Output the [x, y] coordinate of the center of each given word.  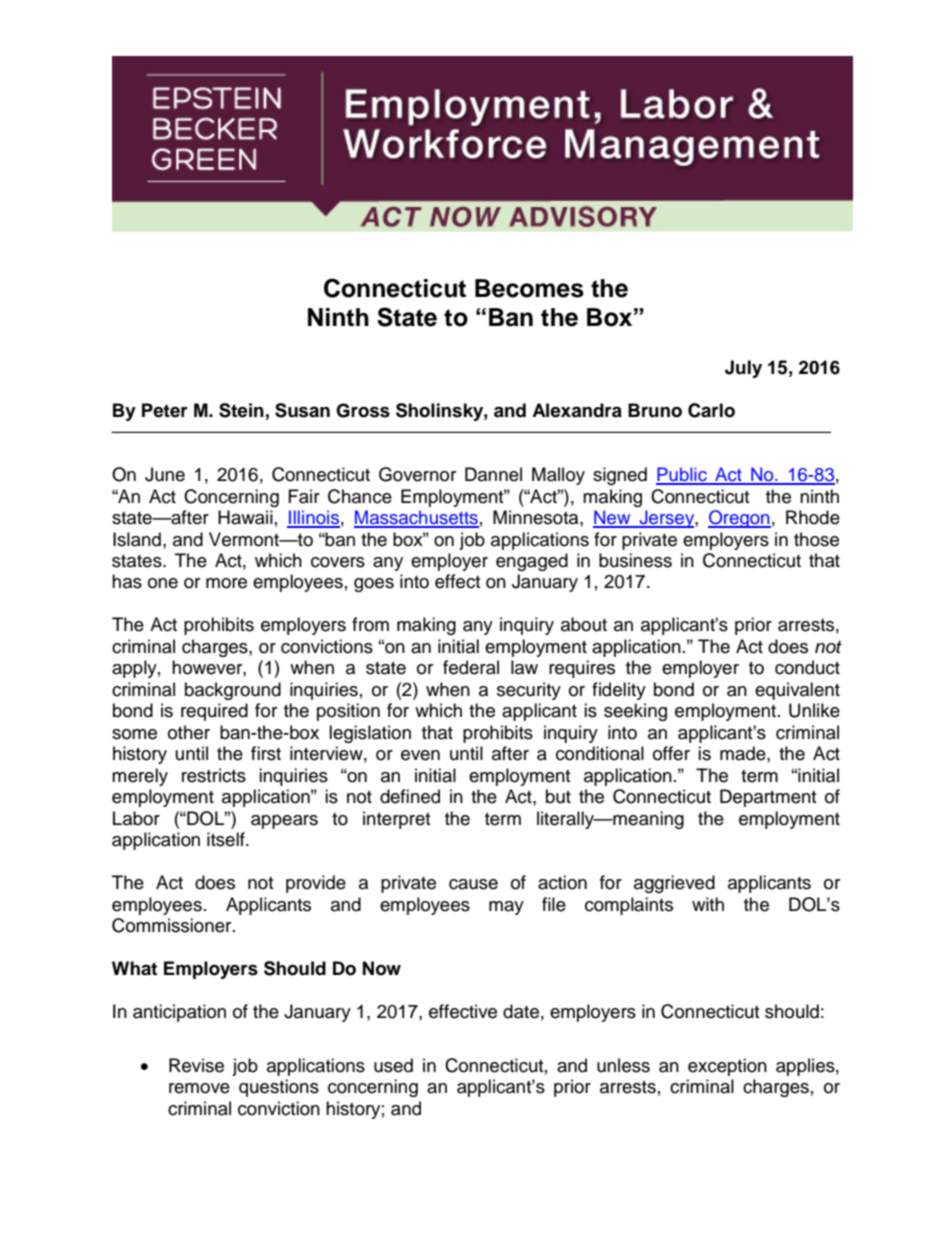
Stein [241, 410]
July [743, 369]
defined [410, 796]
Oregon [739, 519]
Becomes [529, 288]
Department [768, 798]
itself [227, 839]
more [226, 583]
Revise [196, 1065]
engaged [532, 562]
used [393, 1065]
